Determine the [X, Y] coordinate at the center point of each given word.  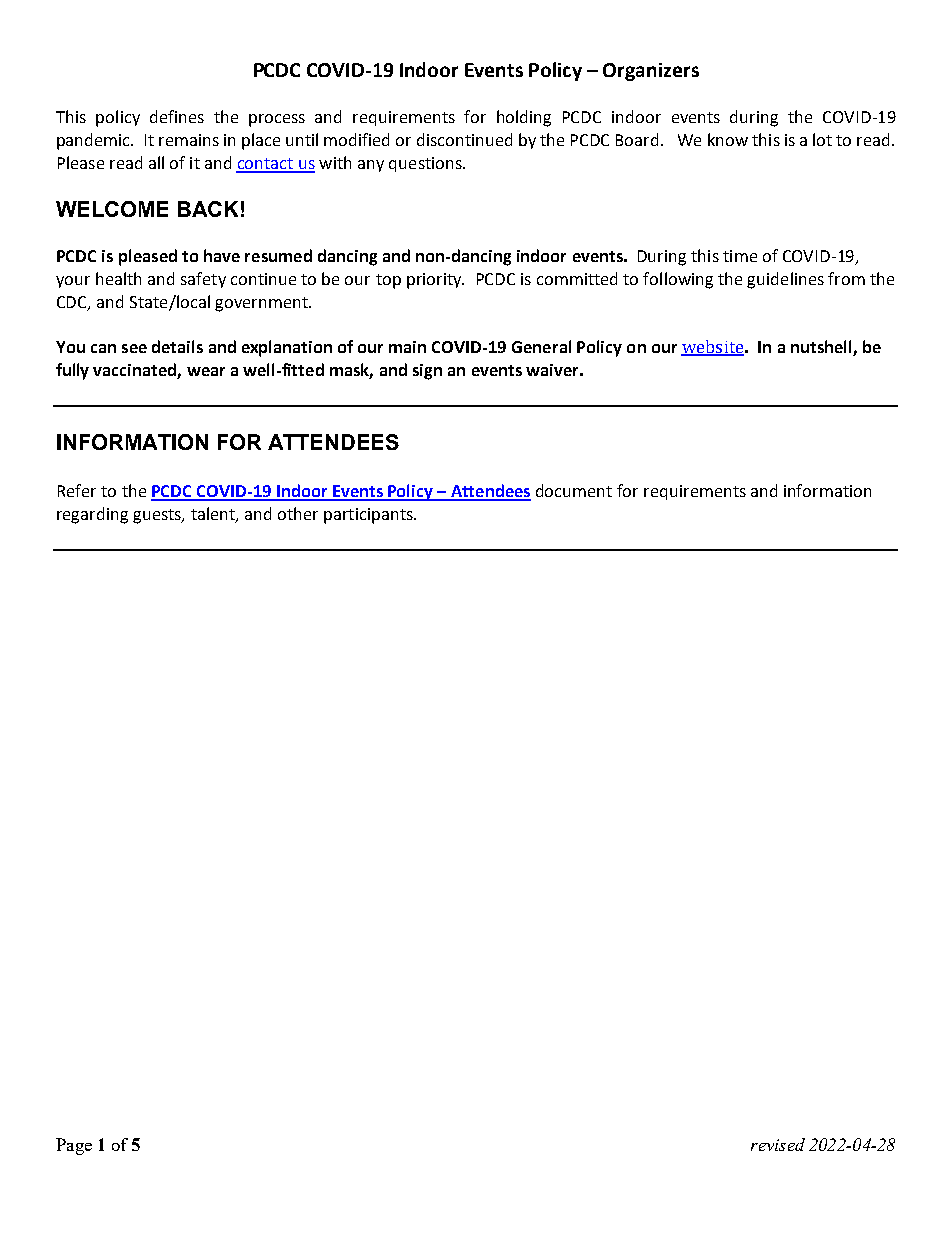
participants [369, 516]
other [298, 513]
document [574, 490]
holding [524, 118]
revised [778, 1144]
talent [214, 515]
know [728, 139]
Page [74, 1146]
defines [177, 116]
